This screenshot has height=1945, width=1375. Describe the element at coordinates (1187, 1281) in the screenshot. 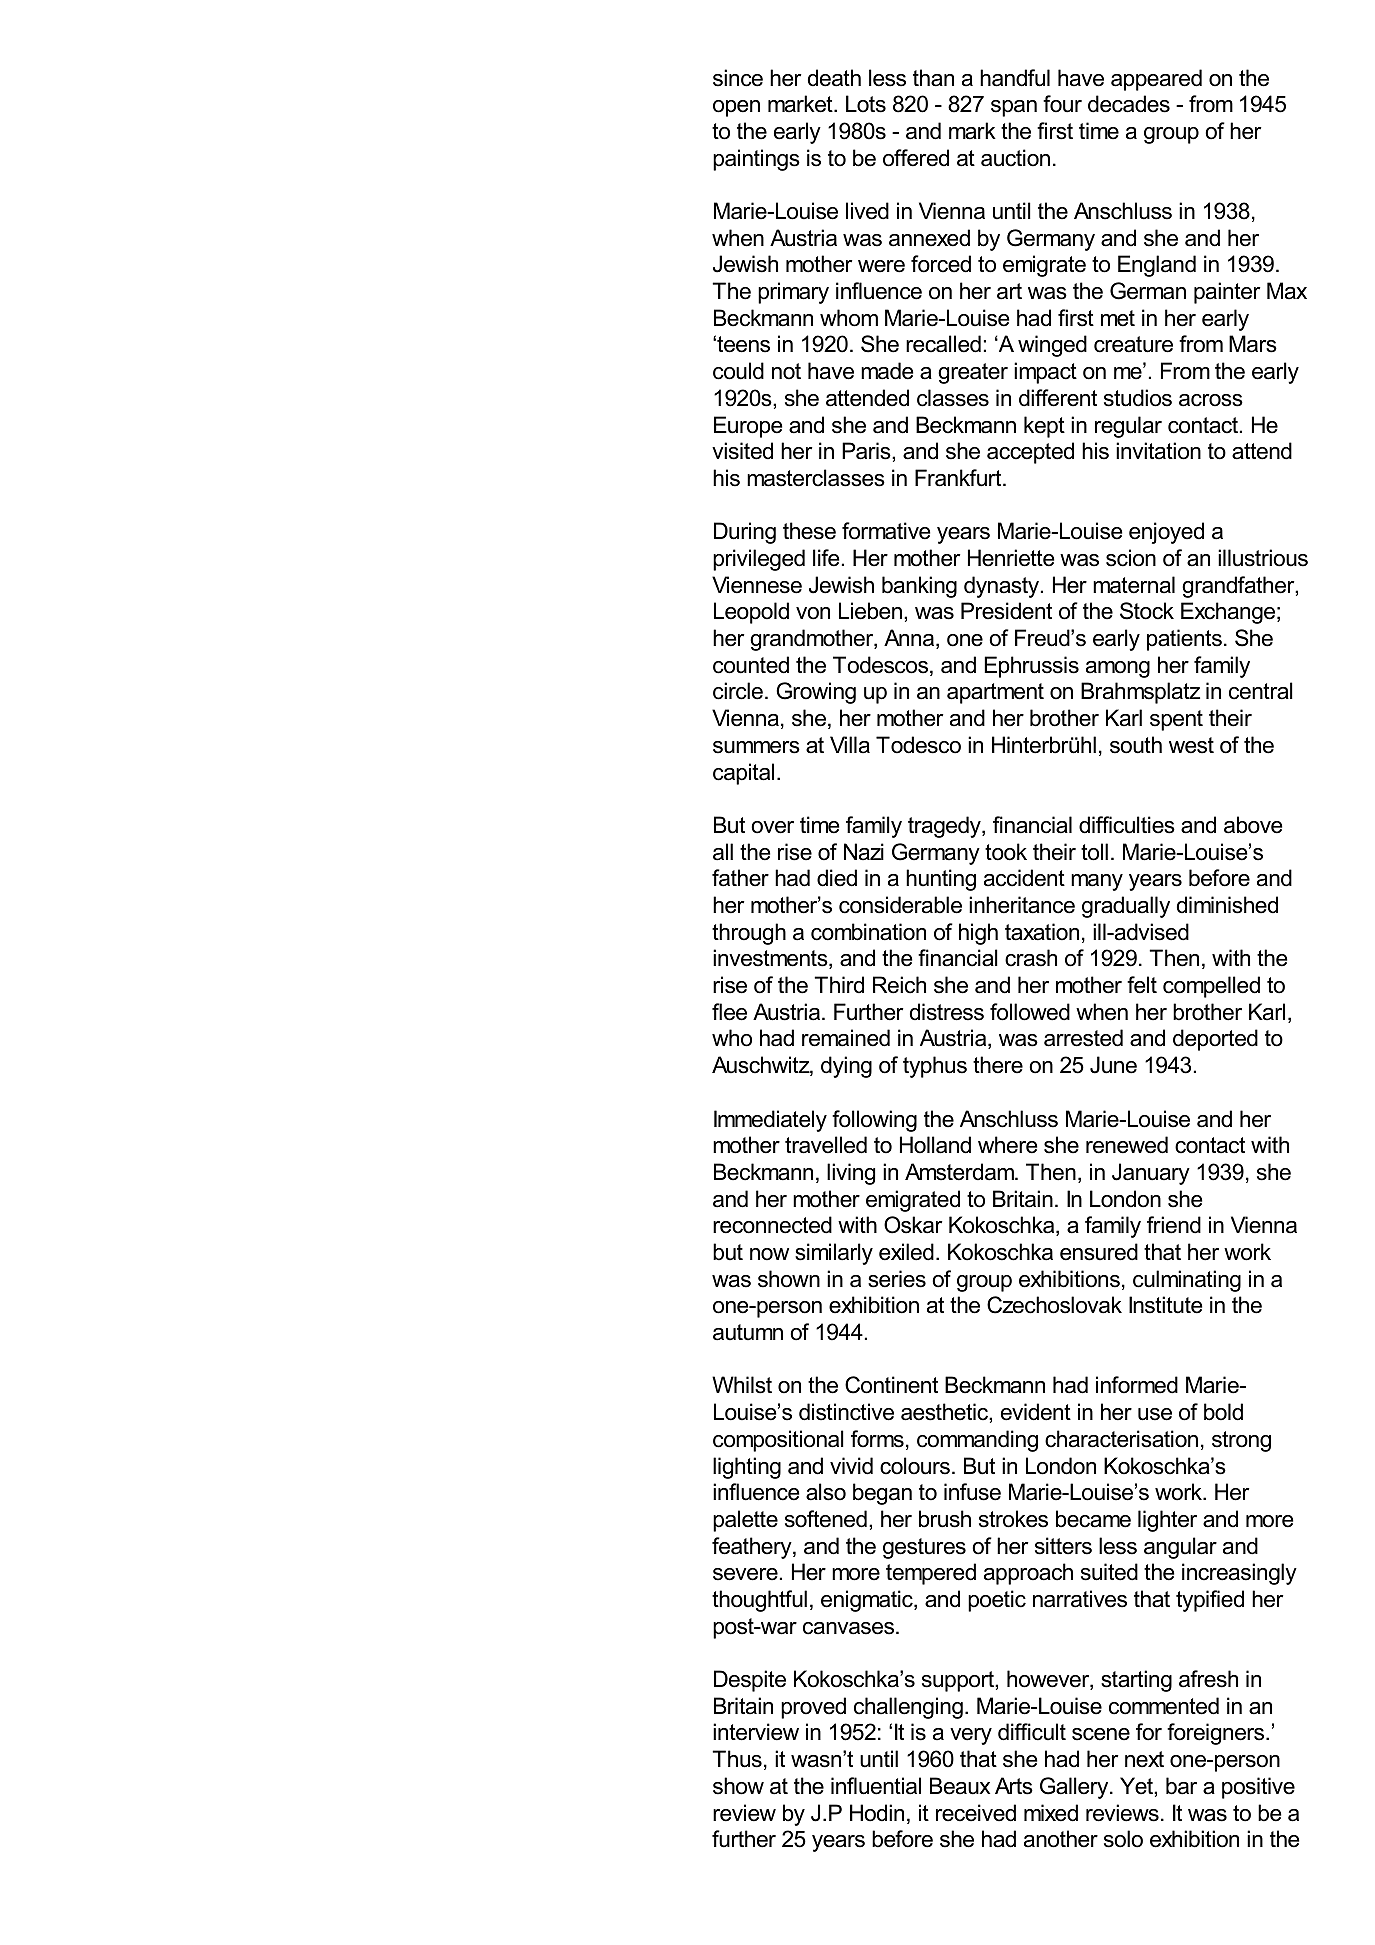

I see `culminating` at that location.
